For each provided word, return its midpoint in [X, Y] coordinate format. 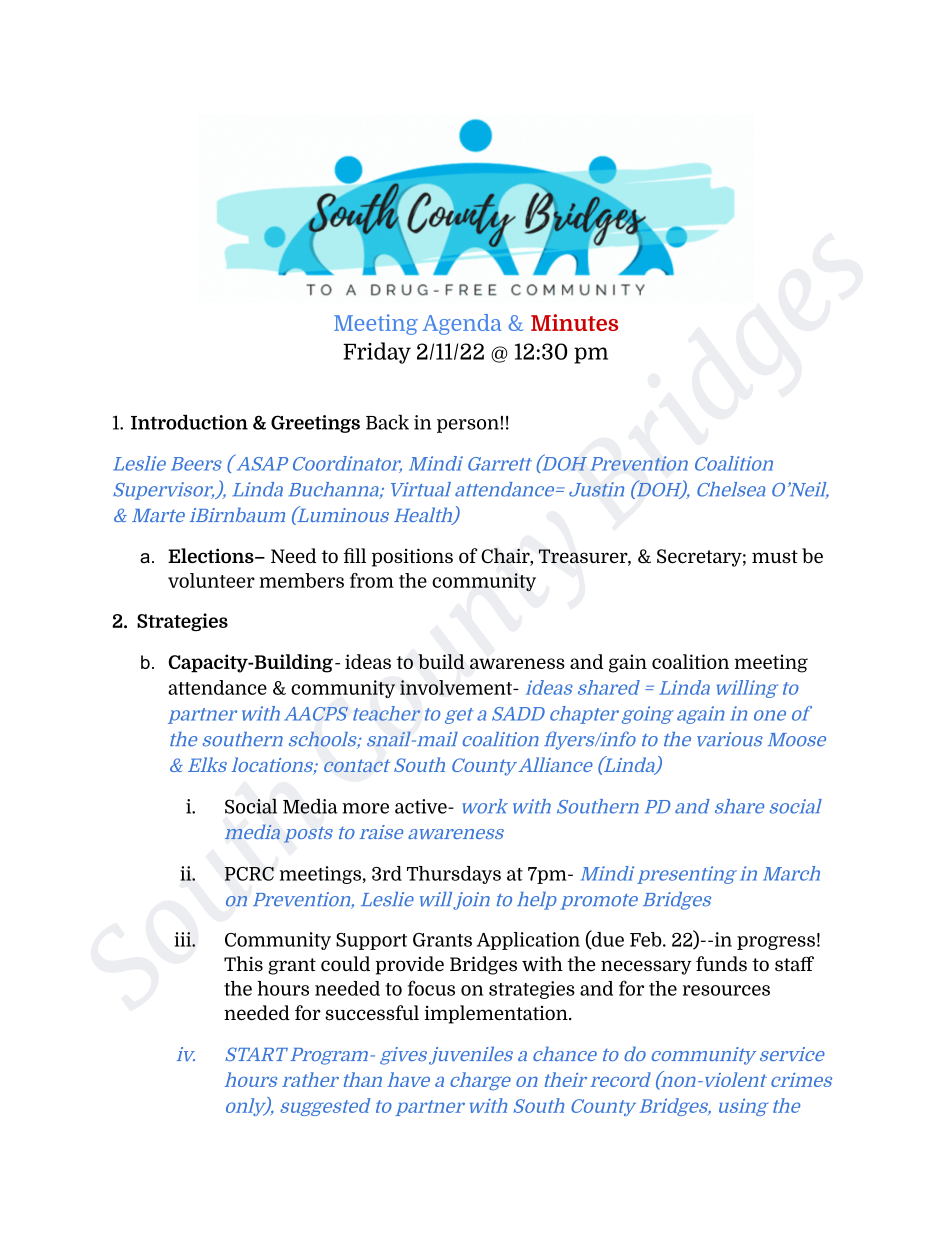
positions [412, 557]
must [775, 556]
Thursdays [454, 875]
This [243, 963]
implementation [497, 1014]
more [365, 808]
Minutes [574, 322]
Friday [377, 353]
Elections [212, 555]
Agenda [461, 324]
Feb [647, 939]
